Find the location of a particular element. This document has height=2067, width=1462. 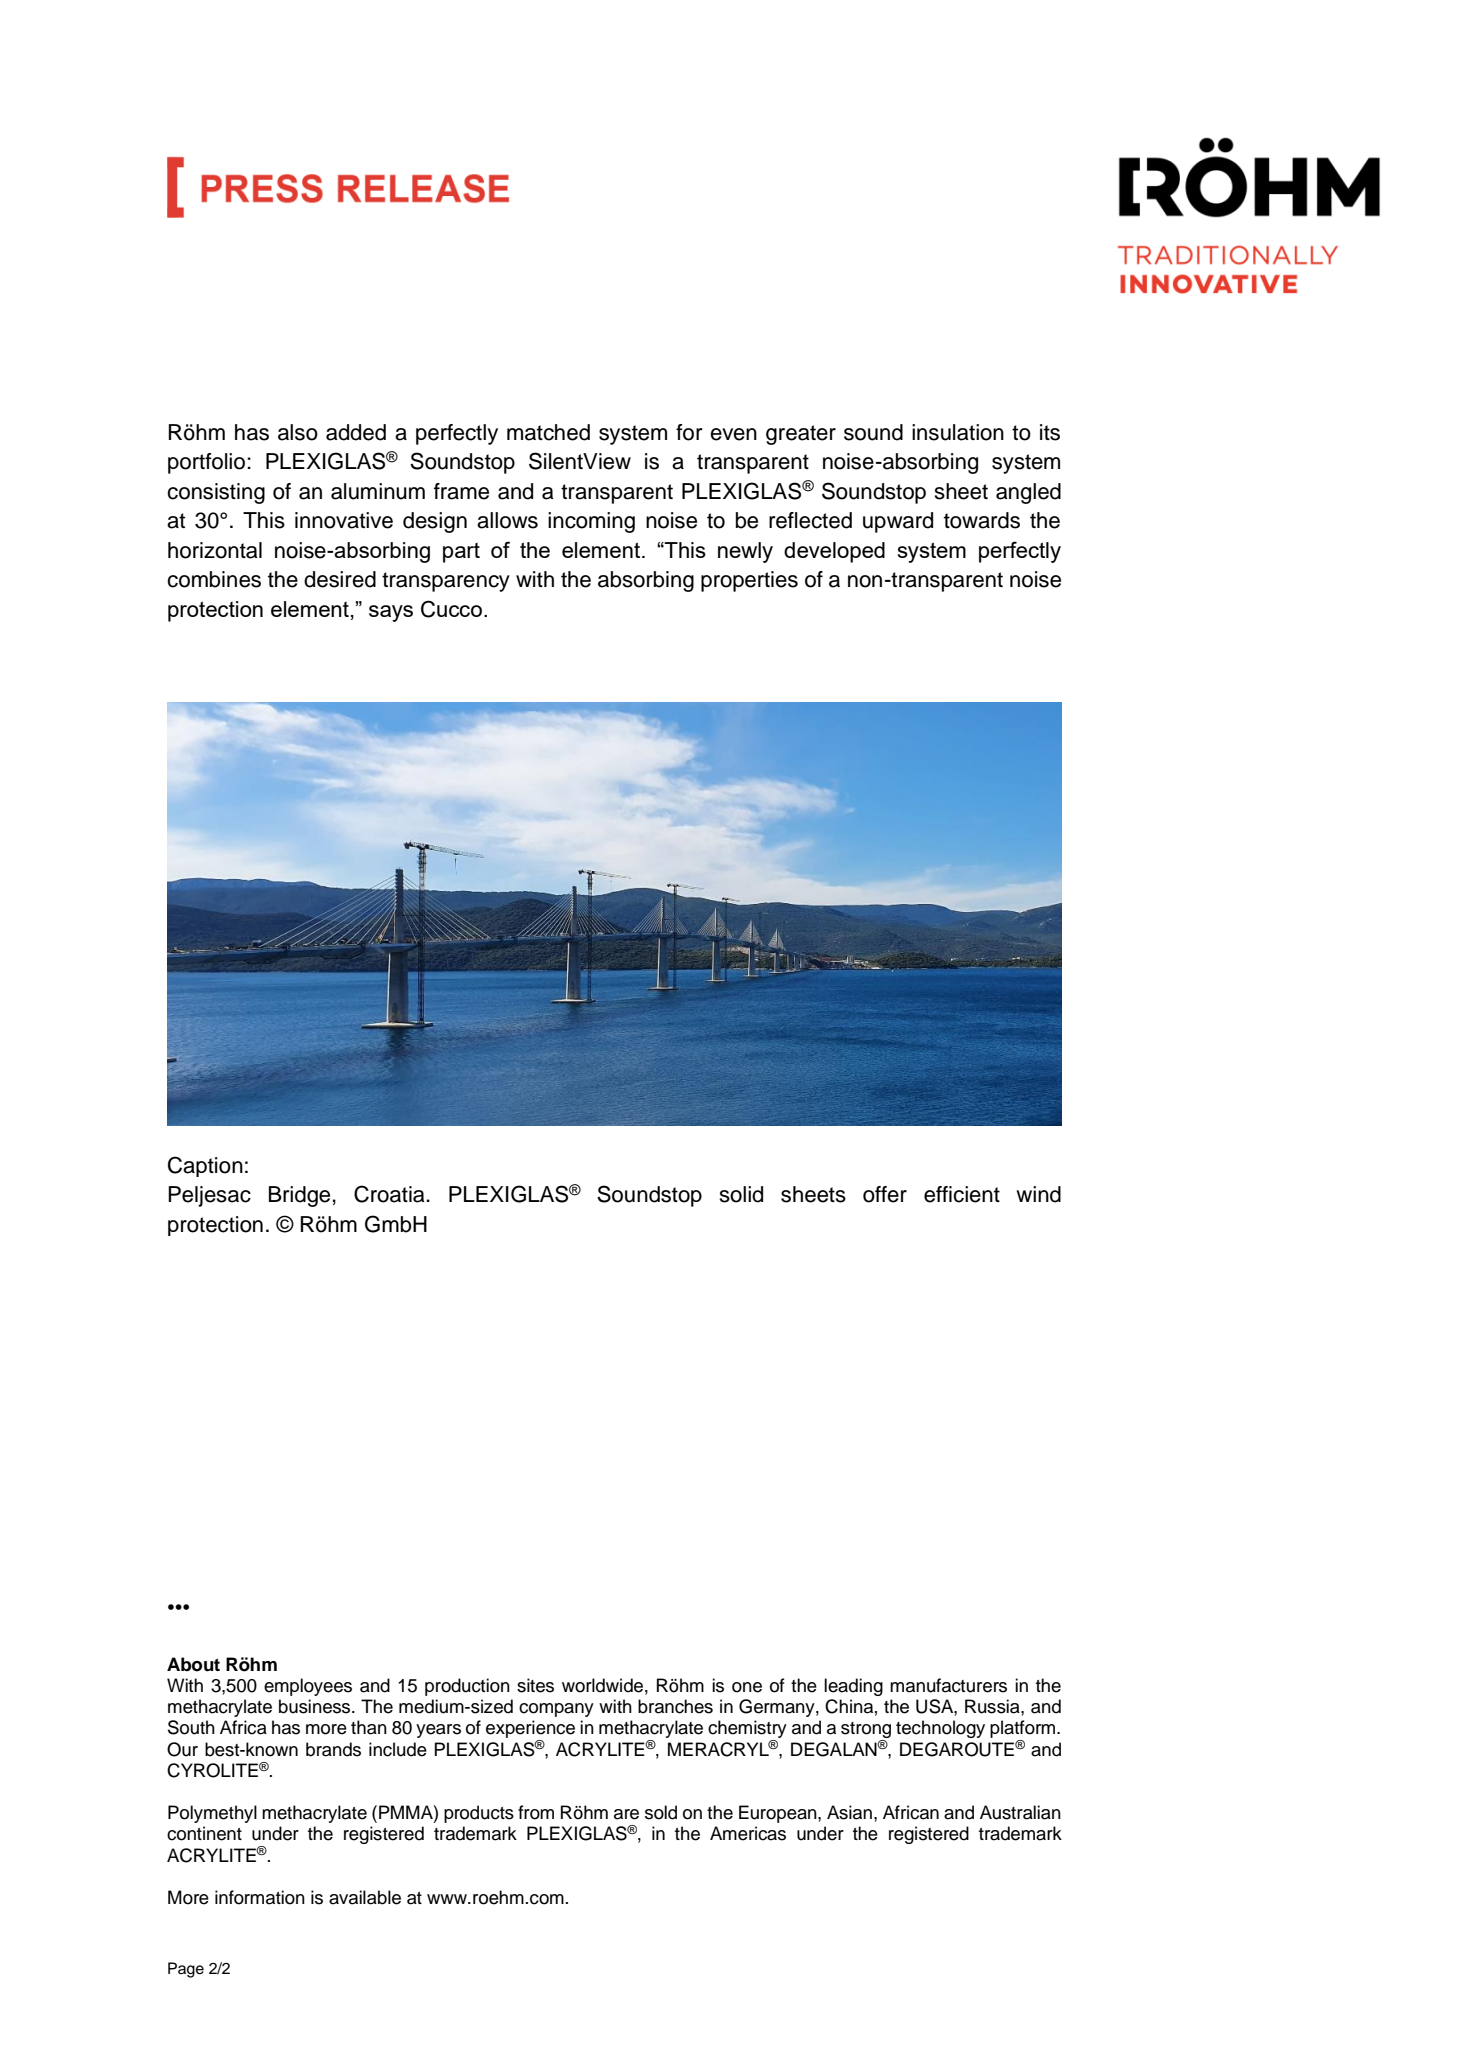

developed is located at coordinates (834, 552).
